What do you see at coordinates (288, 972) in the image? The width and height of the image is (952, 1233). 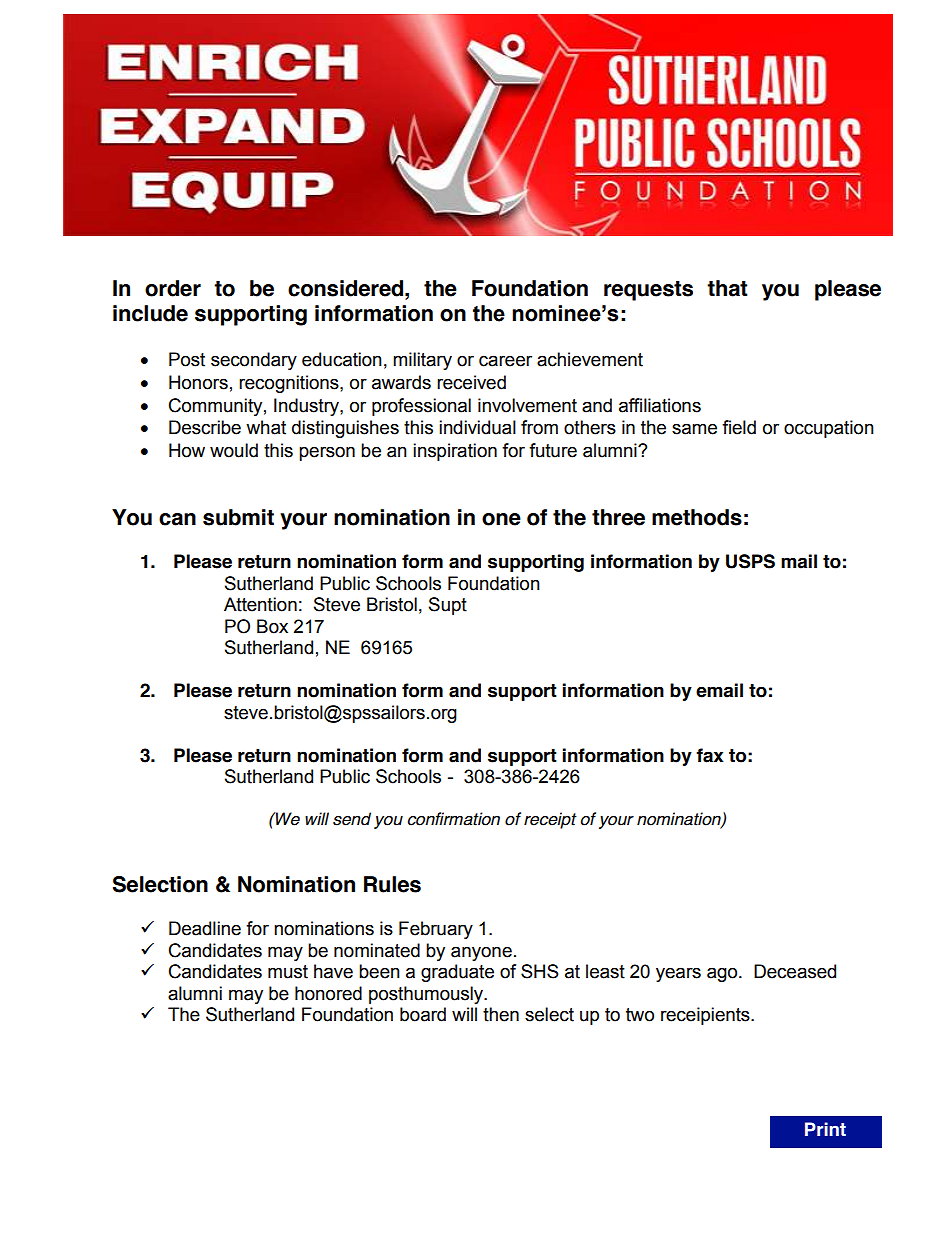 I see `must` at bounding box center [288, 972].
